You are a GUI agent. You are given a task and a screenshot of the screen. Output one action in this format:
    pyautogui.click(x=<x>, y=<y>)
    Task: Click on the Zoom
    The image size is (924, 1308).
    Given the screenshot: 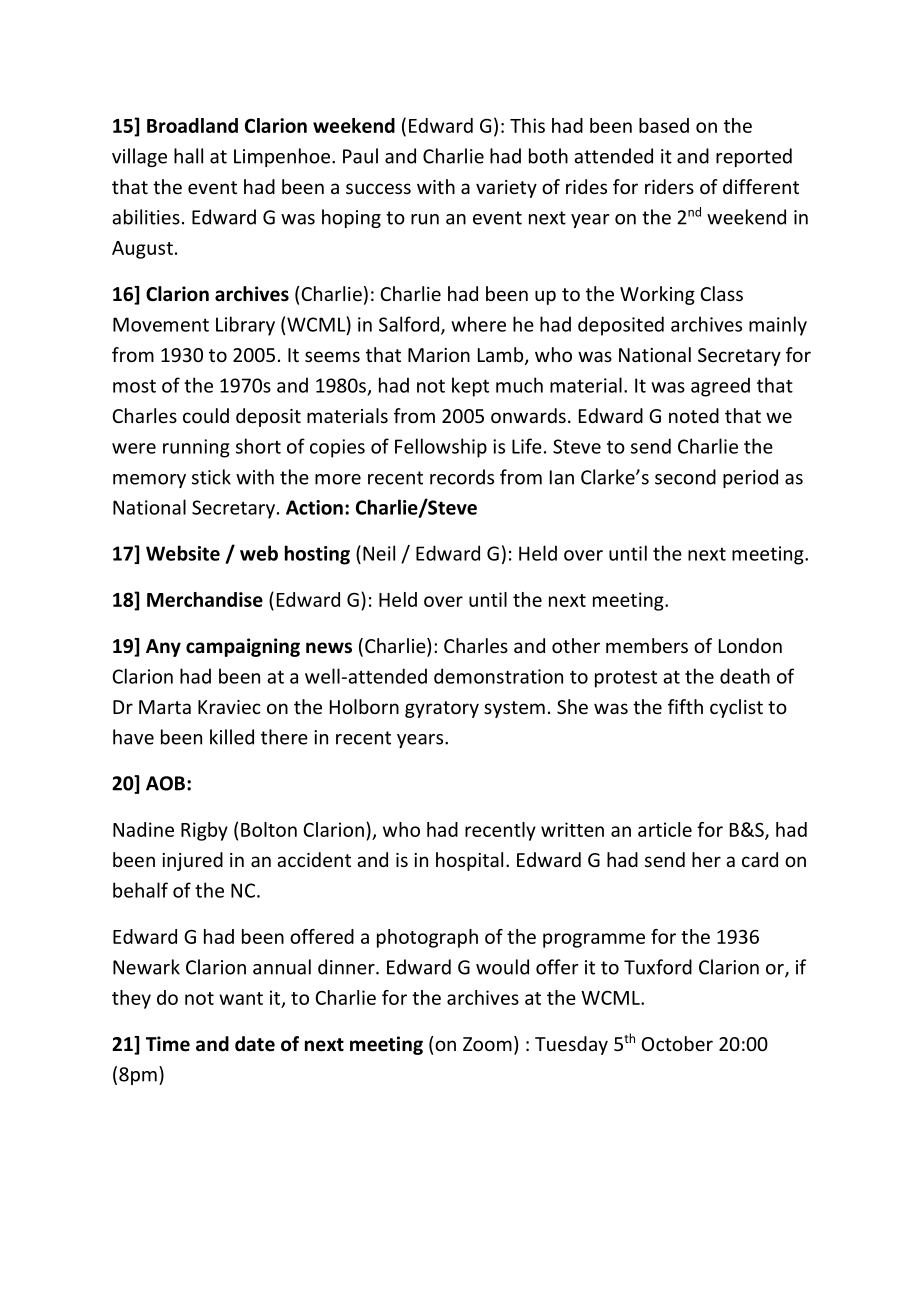 What is the action you would take?
    pyautogui.click(x=487, y=1044)
